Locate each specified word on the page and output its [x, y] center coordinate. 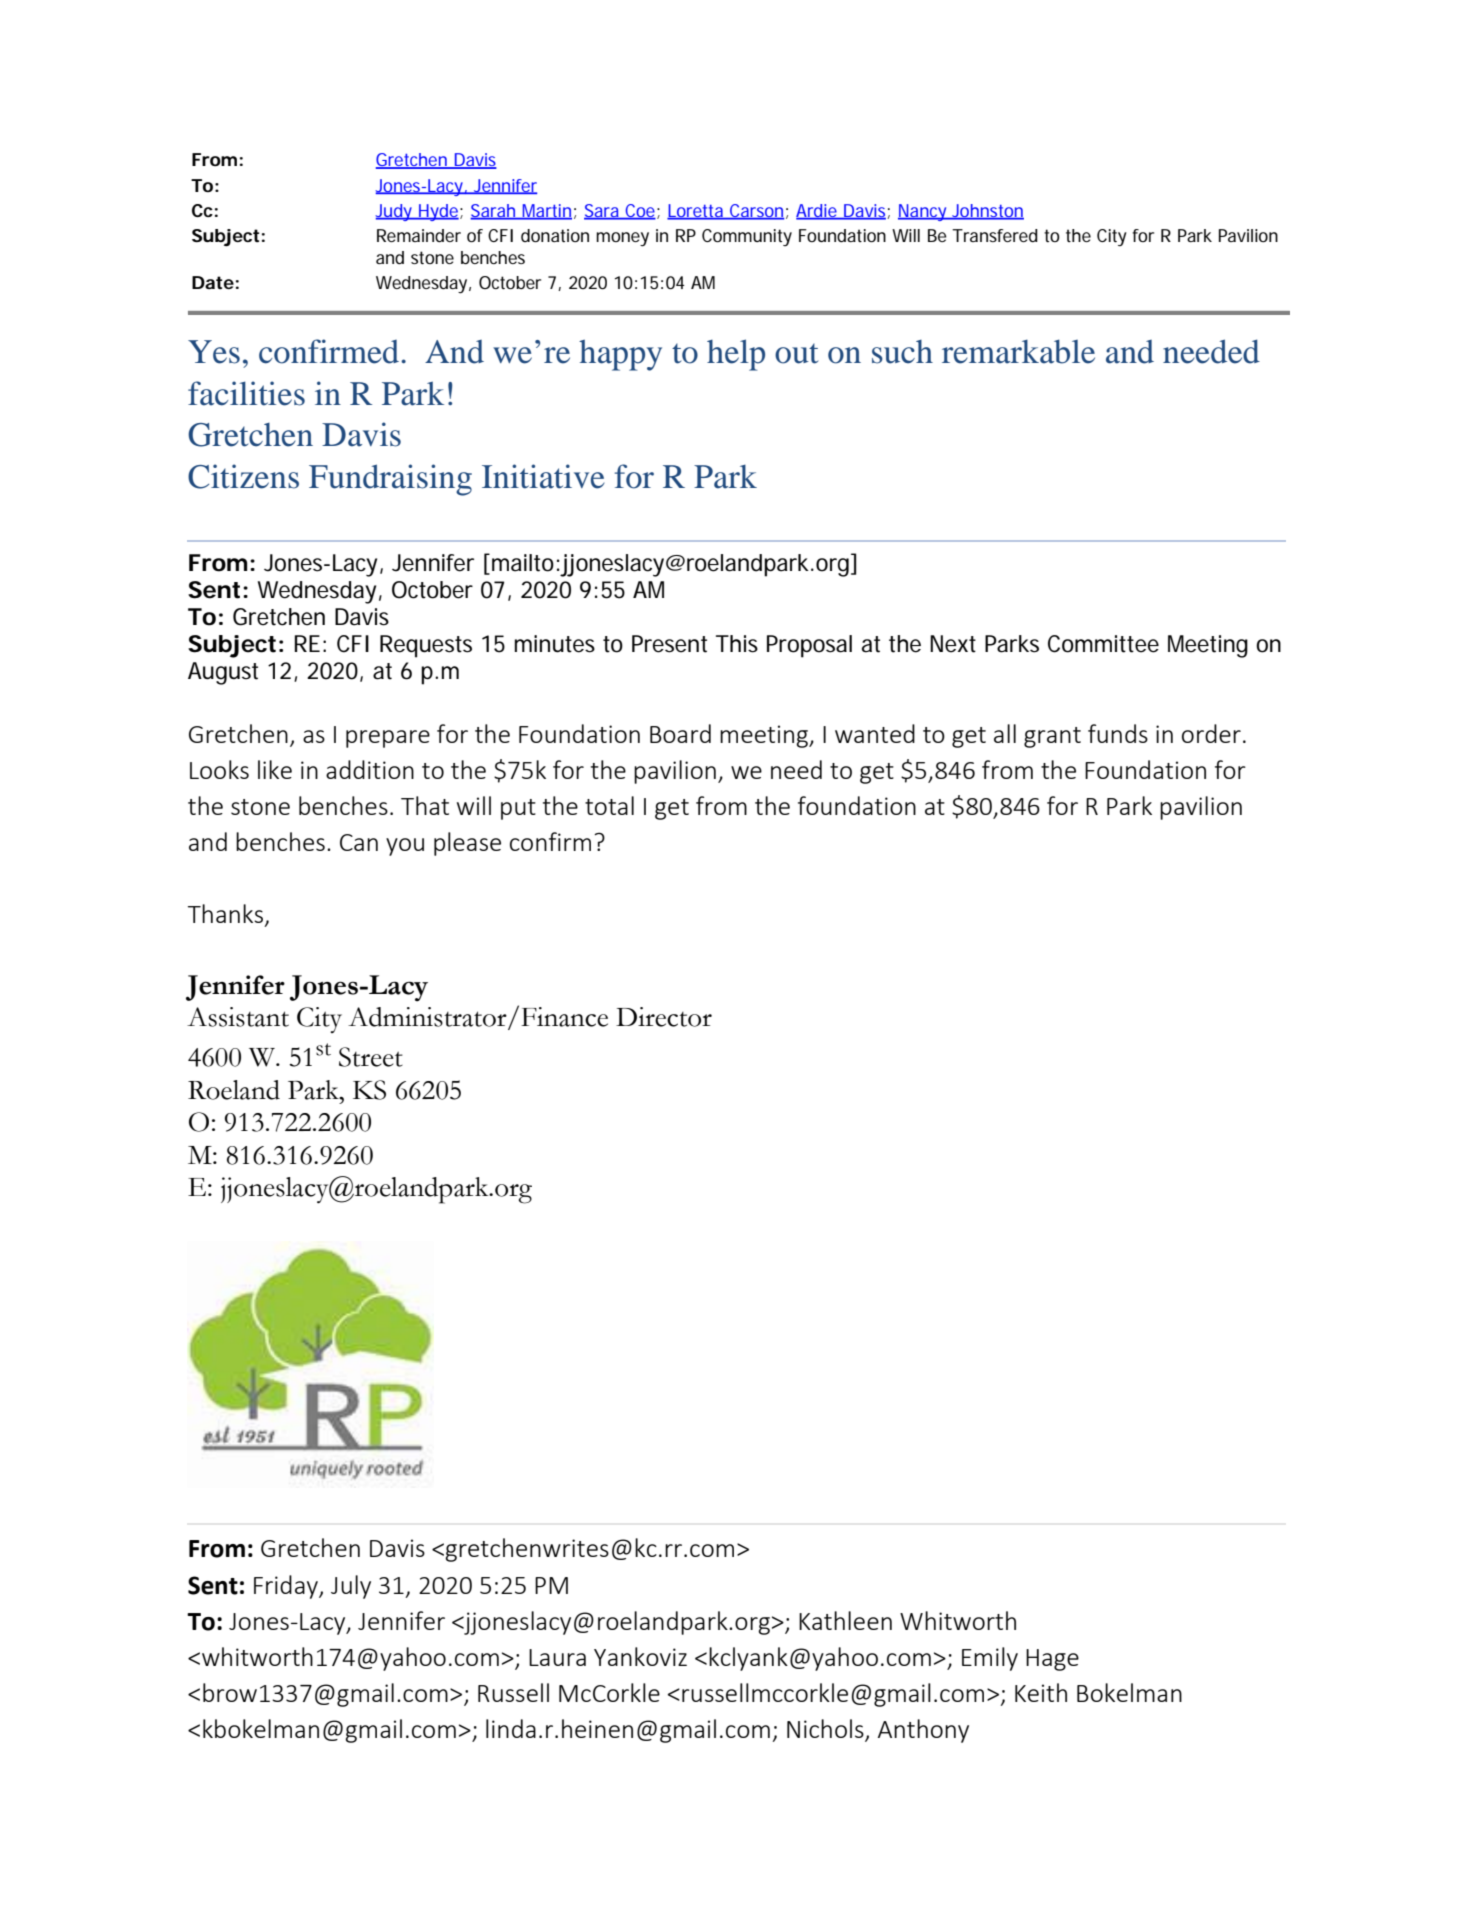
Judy [395, 212]
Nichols [826, 1730]
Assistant [238, 1017]
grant [1052, 737]
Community [747, 237]
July [351, 1587]
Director [664, 1017]
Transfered [995, 235]
